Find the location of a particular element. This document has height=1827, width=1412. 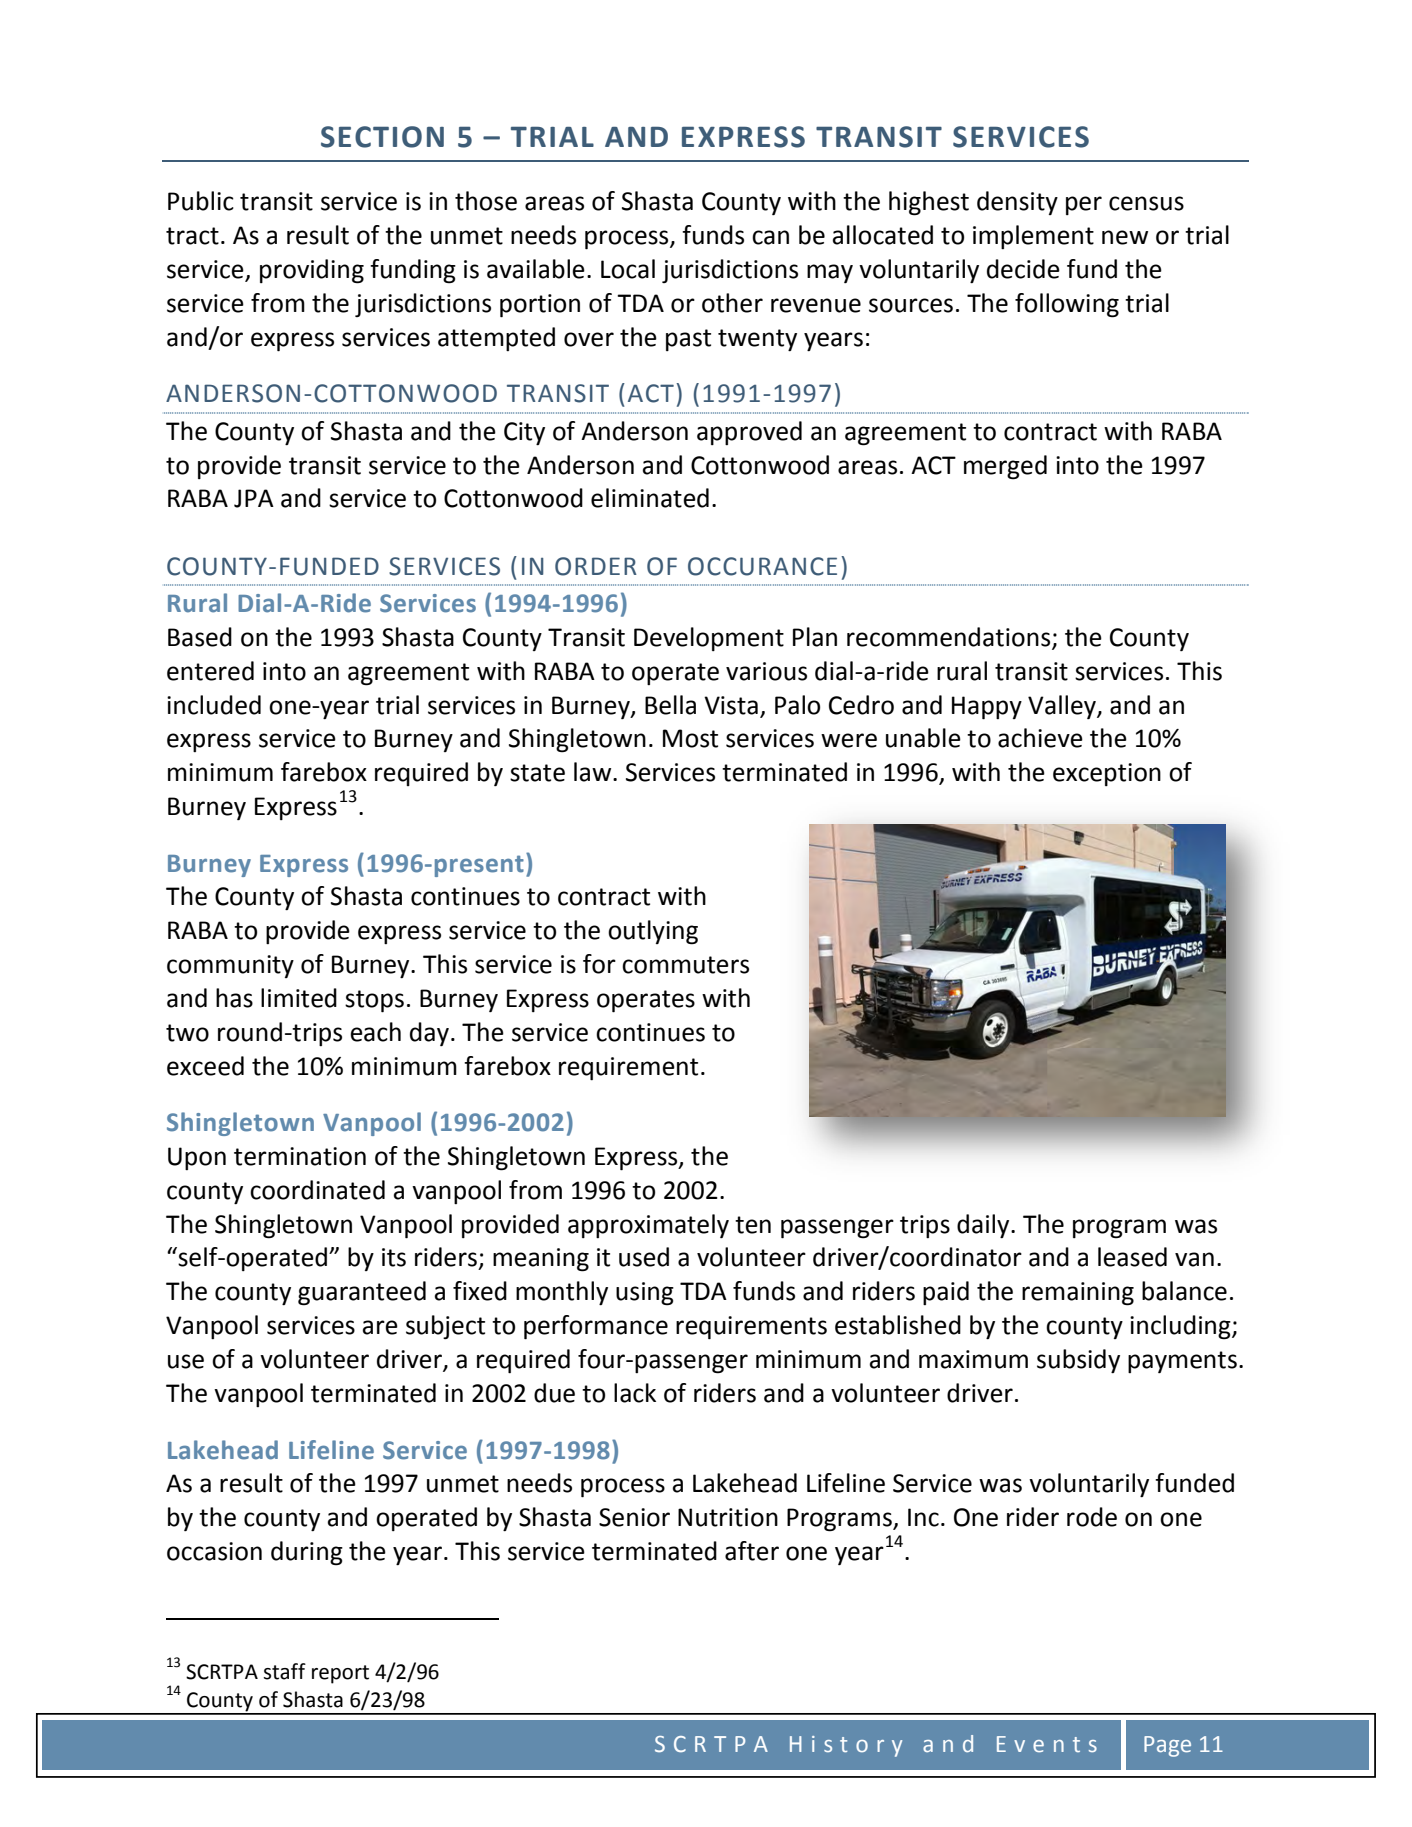

SECTION is located at coordinates (382, 137).
